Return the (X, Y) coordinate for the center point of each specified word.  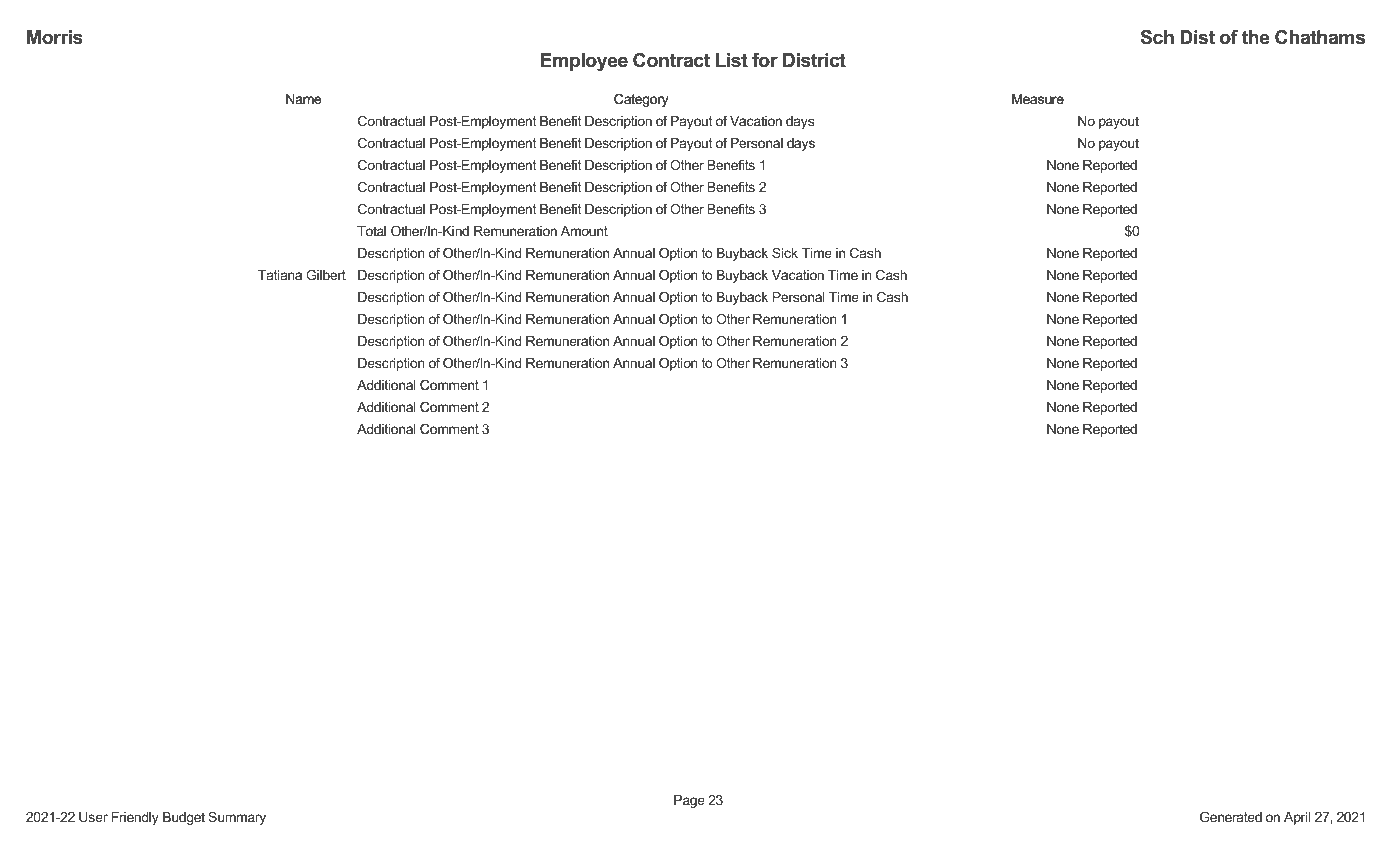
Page (689, 801)
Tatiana (280, 275)
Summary (237, 818)
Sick (785, 253)
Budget (184, 818)
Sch (1157, 37)
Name (303, 99)
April (1297, 818)
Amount (584, 231)
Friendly (135, 818)
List (732, 60)
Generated (1231, 817)
